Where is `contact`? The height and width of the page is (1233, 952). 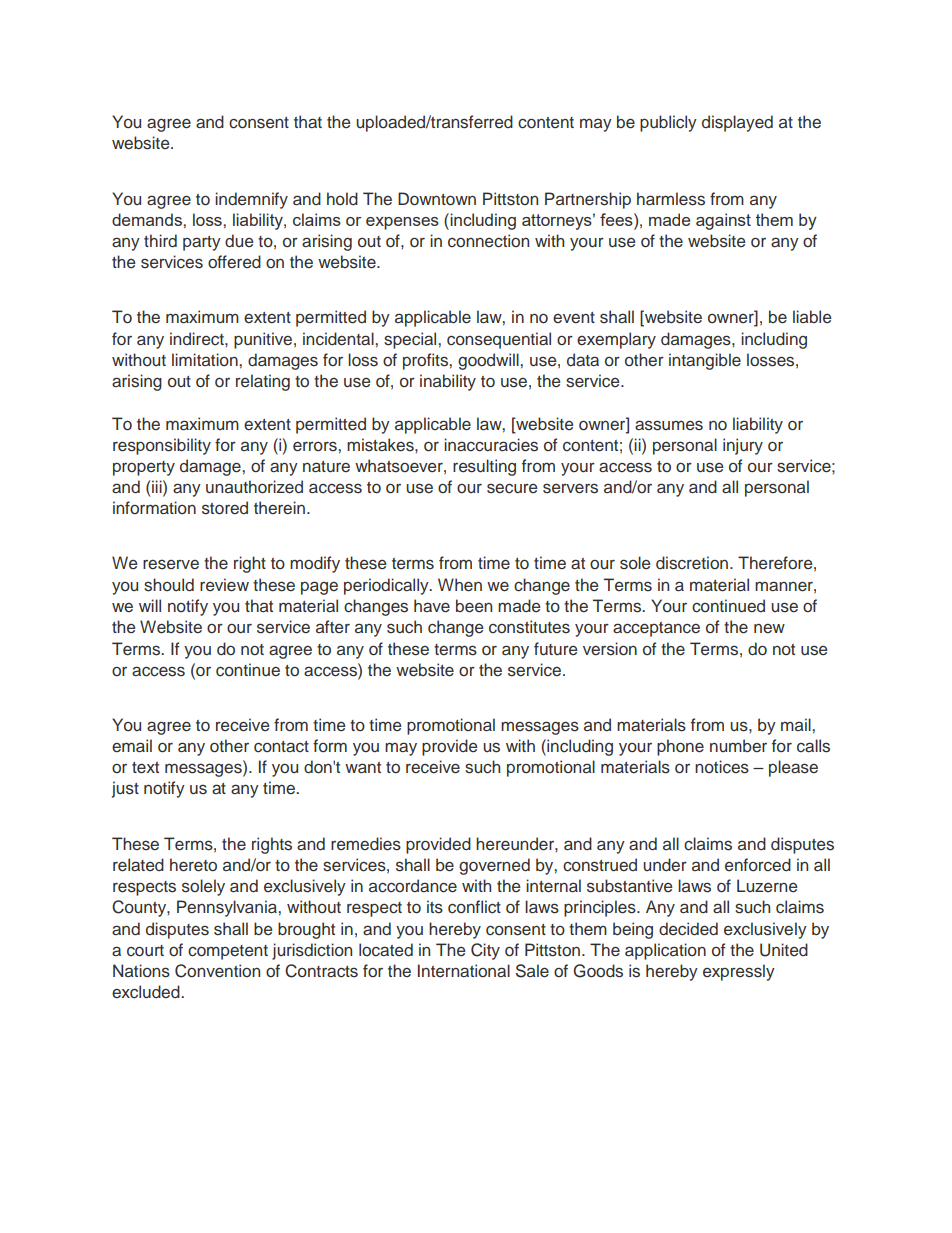 contact is located at coordinates (281, 747).
